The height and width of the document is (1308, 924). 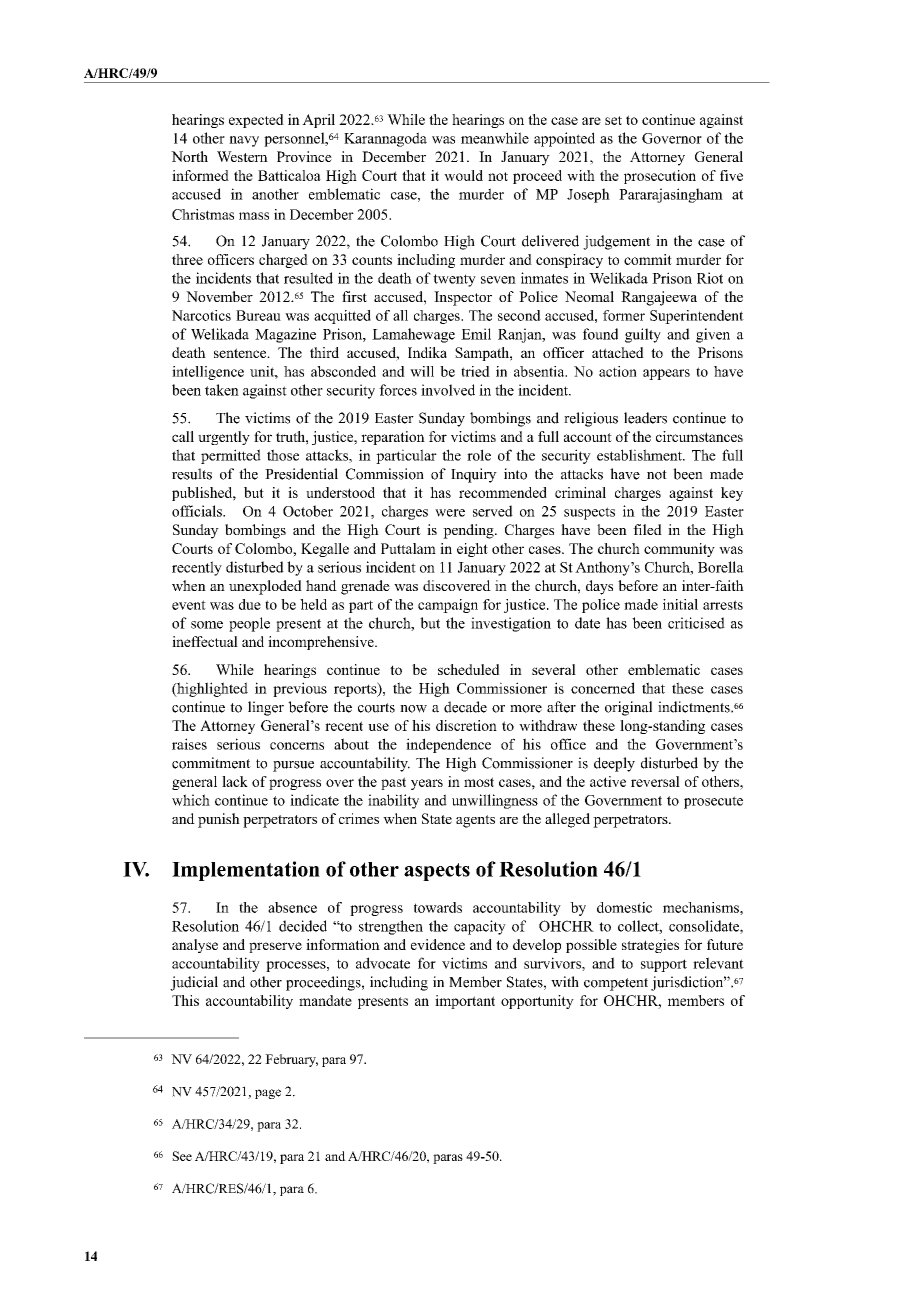 What do you see at coordinates (696, 623) in the document?
I see `criticised` at bounding box center [696, 623].
